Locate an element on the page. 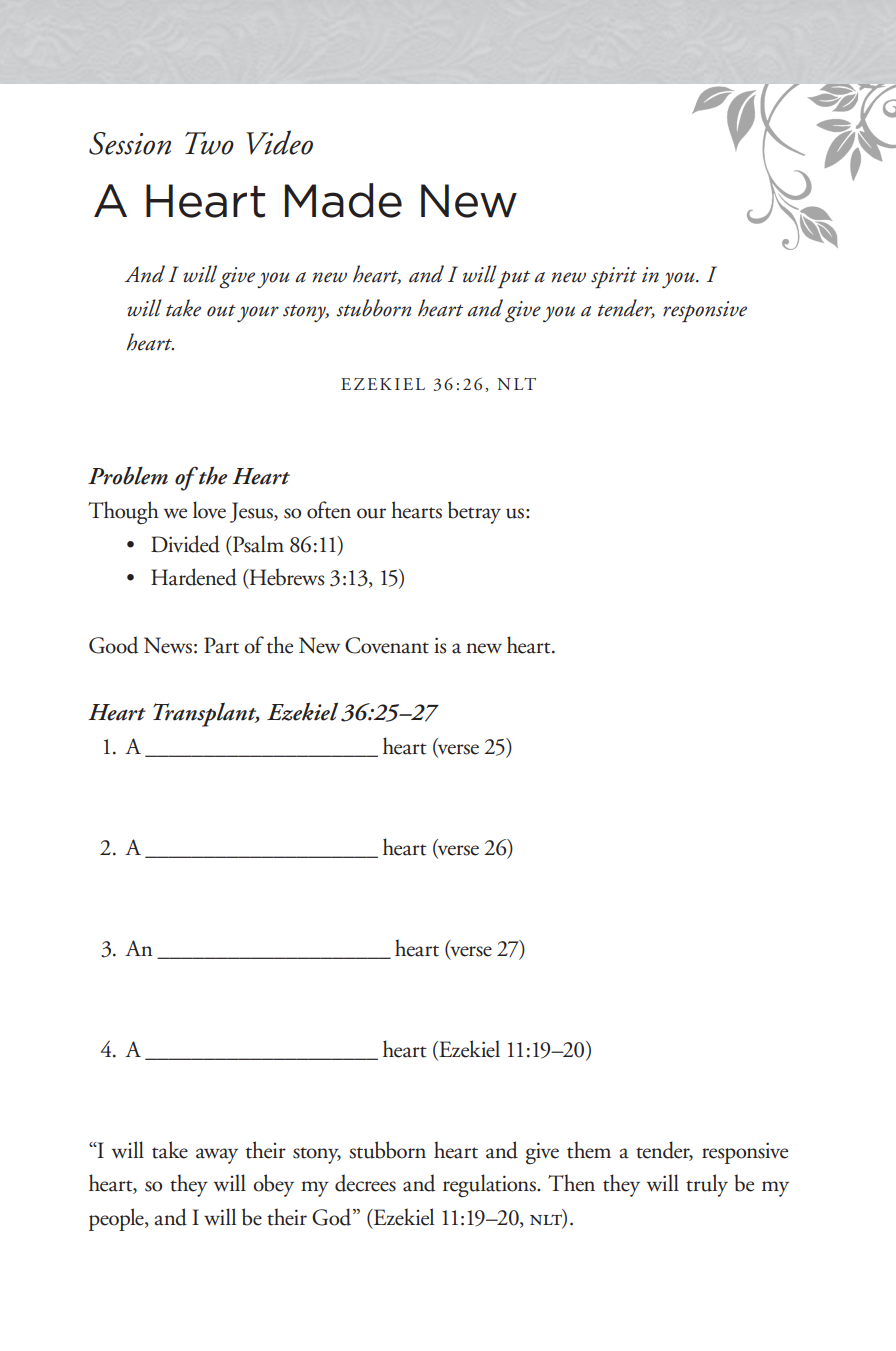 The image size is (896, 1351). Two is located at coordinates (209, 143).
